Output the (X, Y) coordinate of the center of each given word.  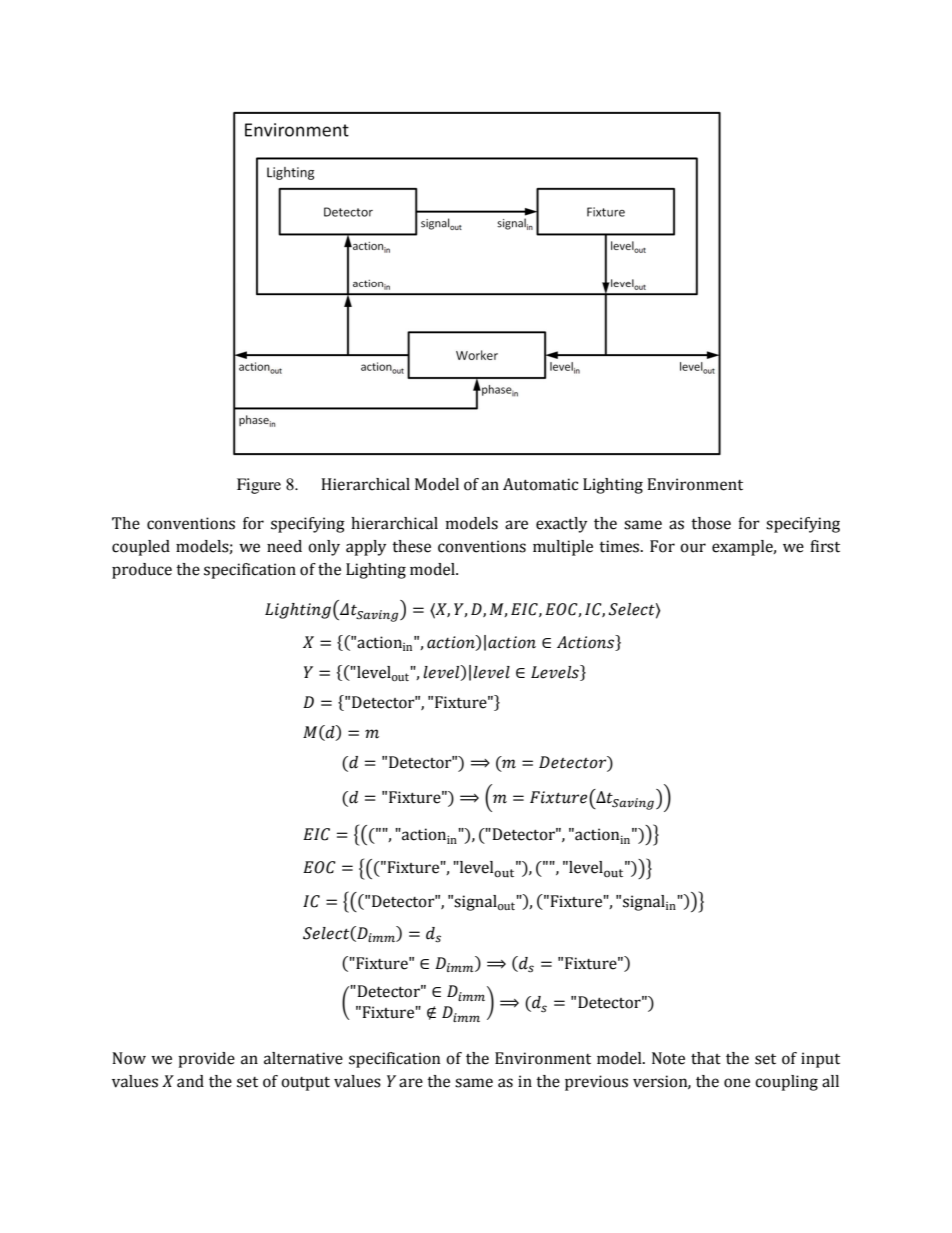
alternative (303, 1058)
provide (206, 1060)
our (693, 548)
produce (142, 571)
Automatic (540, 484)
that (706, 1058)
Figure (259, 486)
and (190, 1081)
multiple (563, 548)
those (711, 523)
